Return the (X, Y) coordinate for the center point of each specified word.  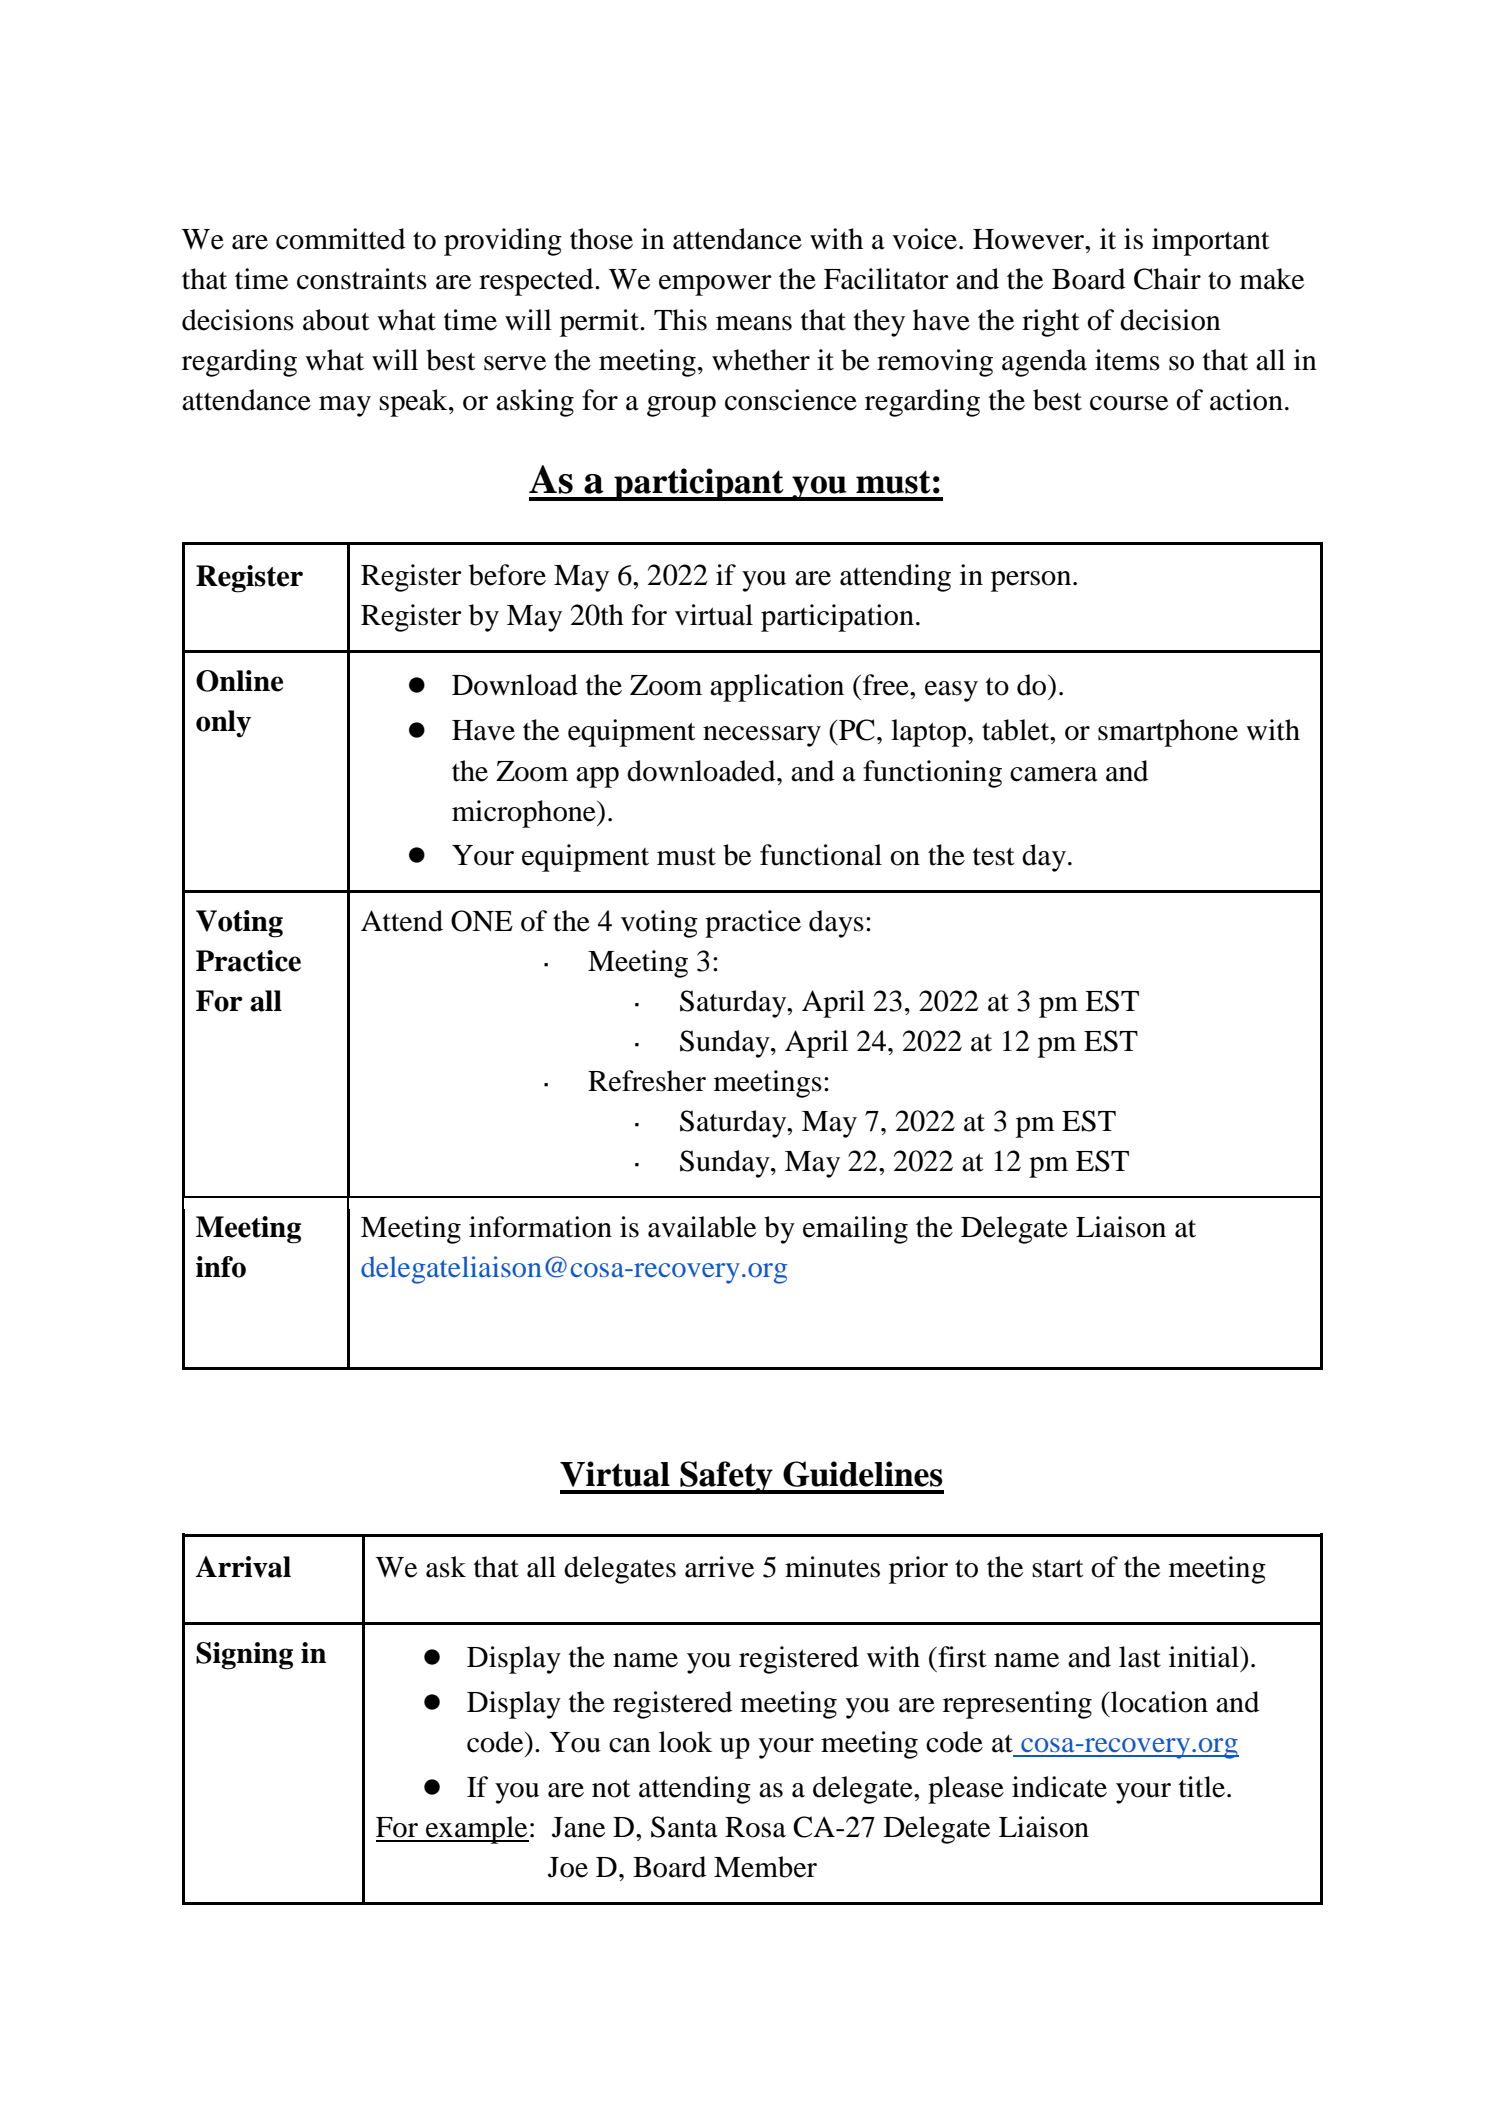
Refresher (647, 1081)
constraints (362, 279)
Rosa (755, 1827)
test (994, 856)
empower (715, 285)
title (1202, 1787)
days (836, 924)
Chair (1167, 279)
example (476, 1830)
